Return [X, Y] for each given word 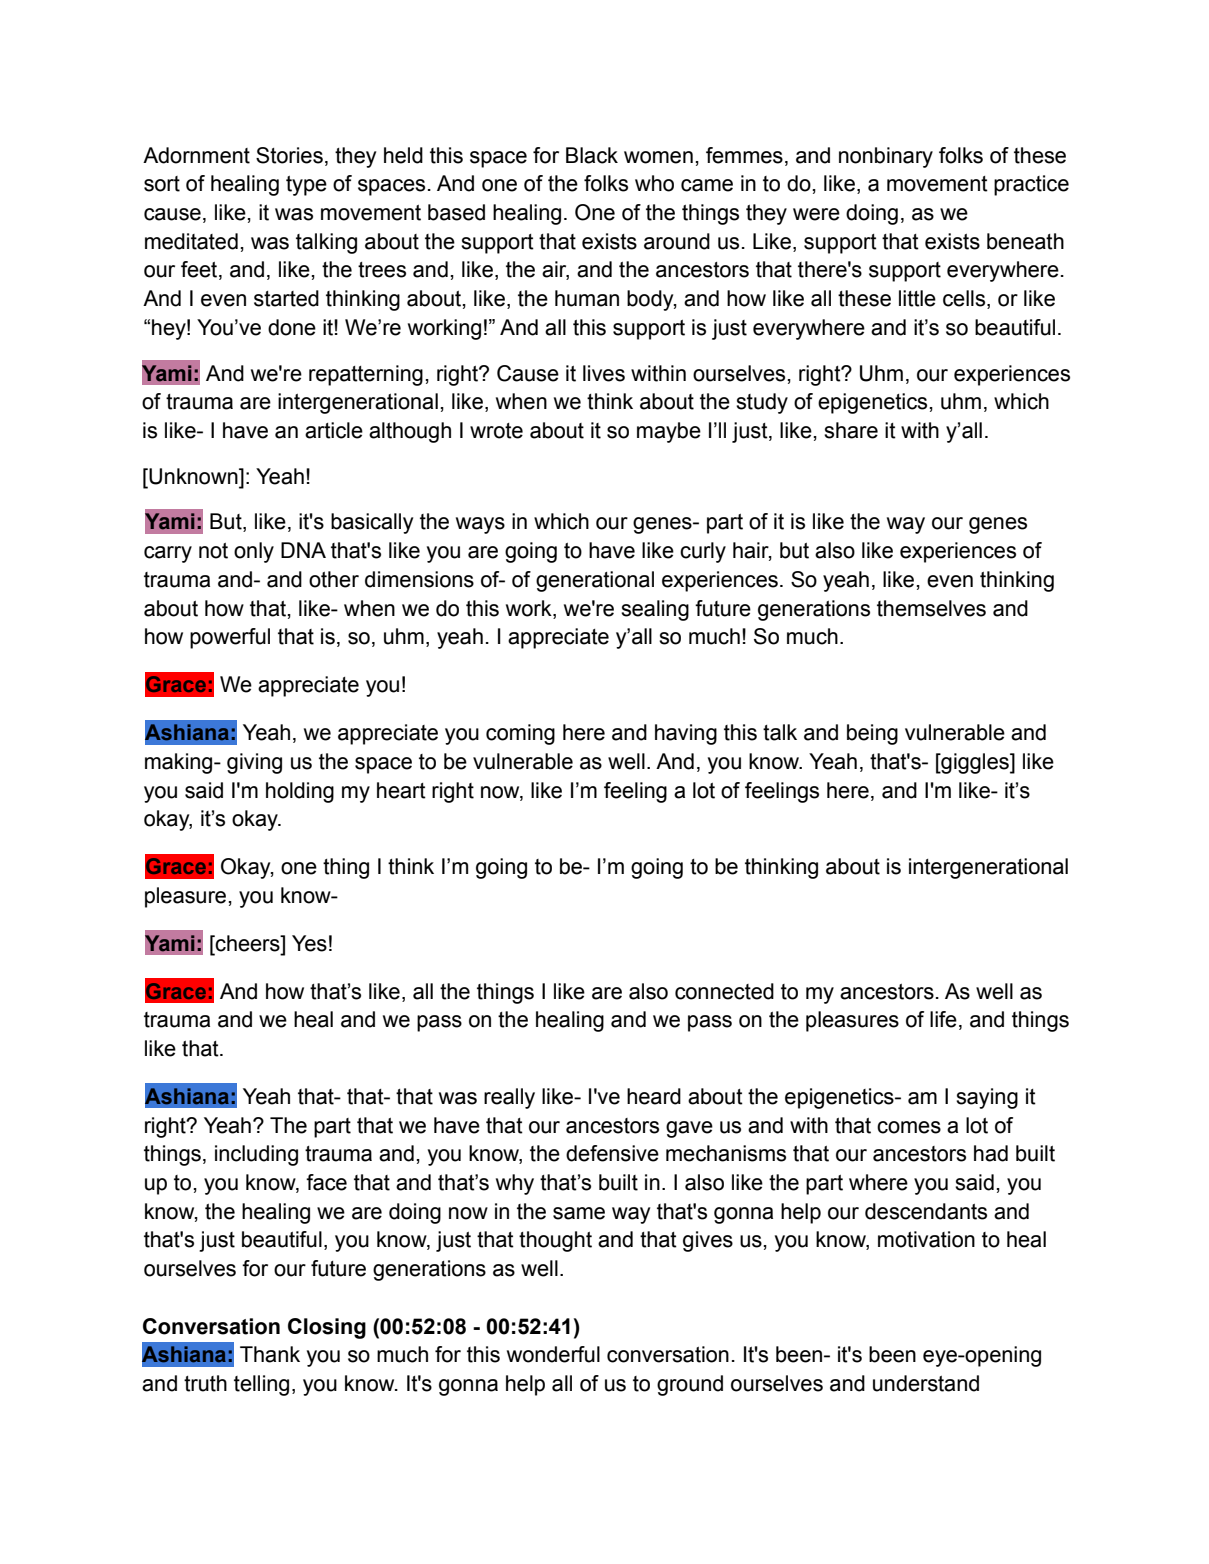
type [306, 186]
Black [592, 155]
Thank [270, 1354]
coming [520, 734]
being [872, 734]
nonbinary [886, 157]
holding [300, 792]
